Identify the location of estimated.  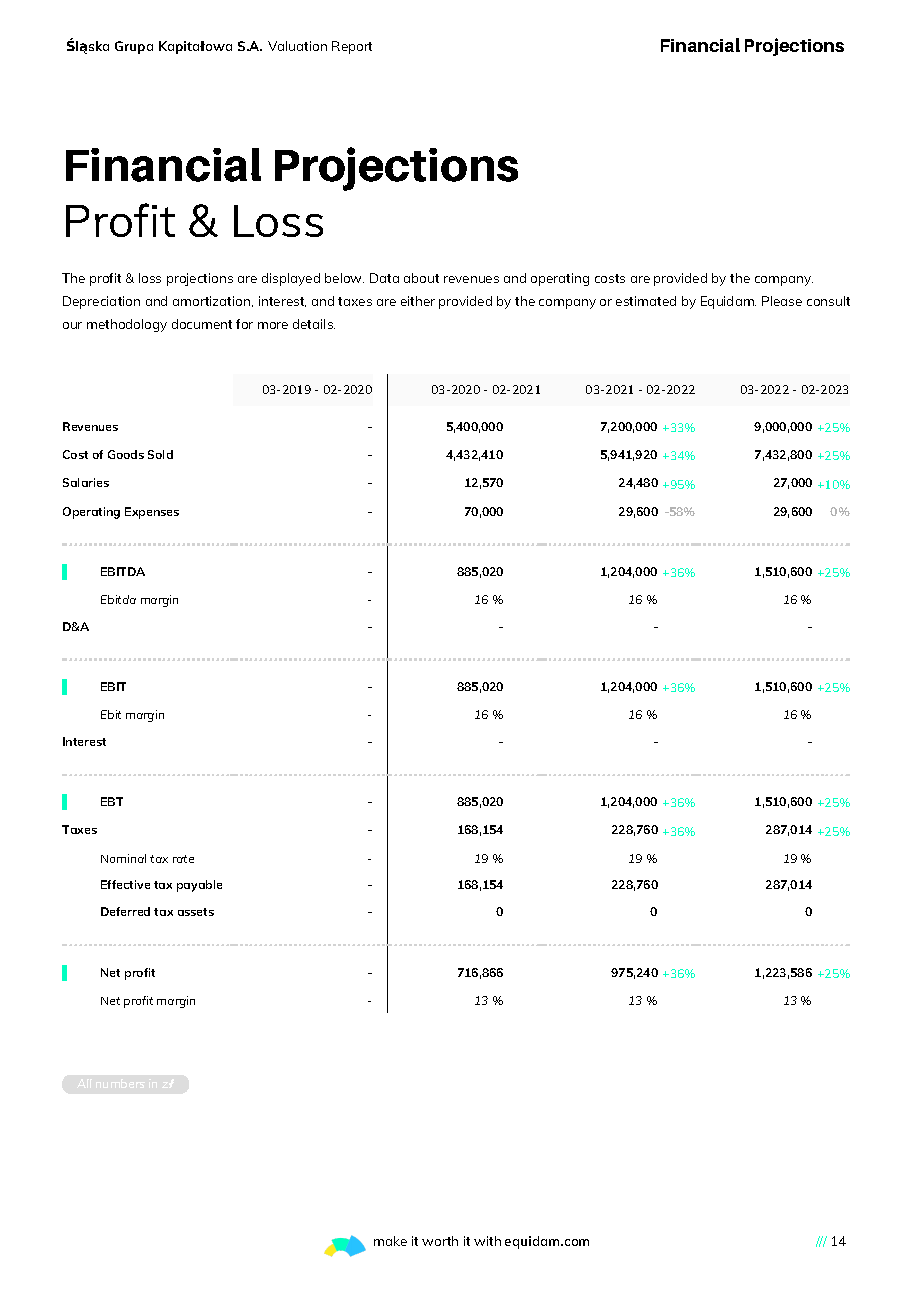
(646, 301).
